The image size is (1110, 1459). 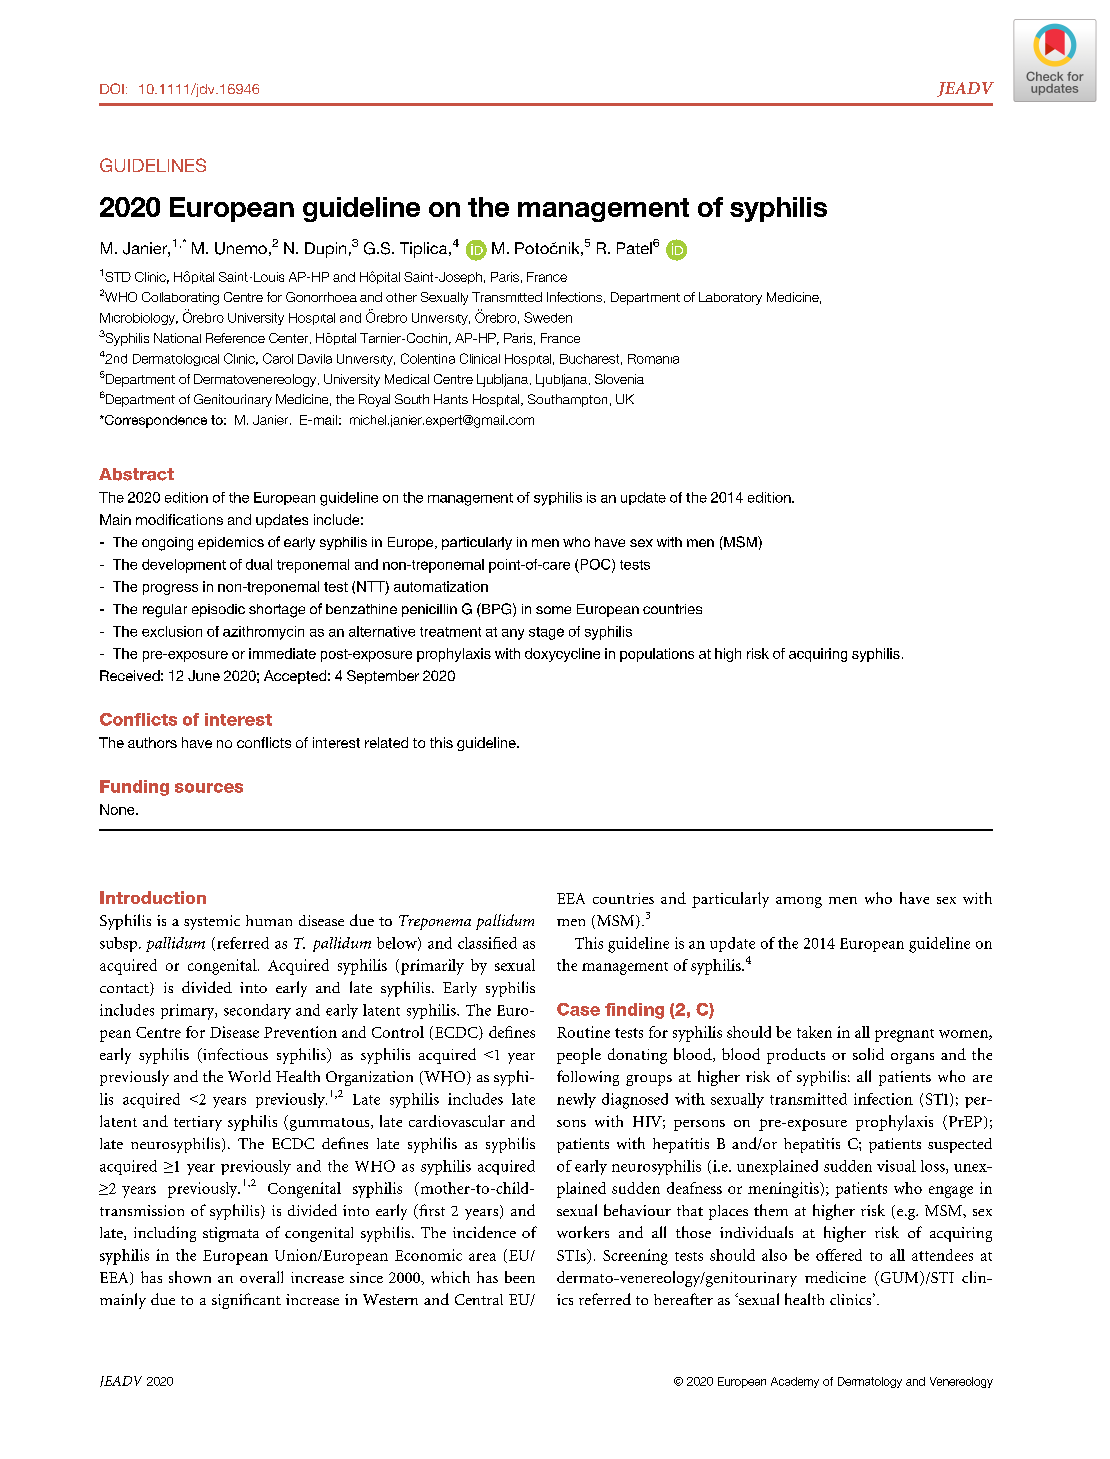 I want to click on Academy, so click(x=795, y=1382).
